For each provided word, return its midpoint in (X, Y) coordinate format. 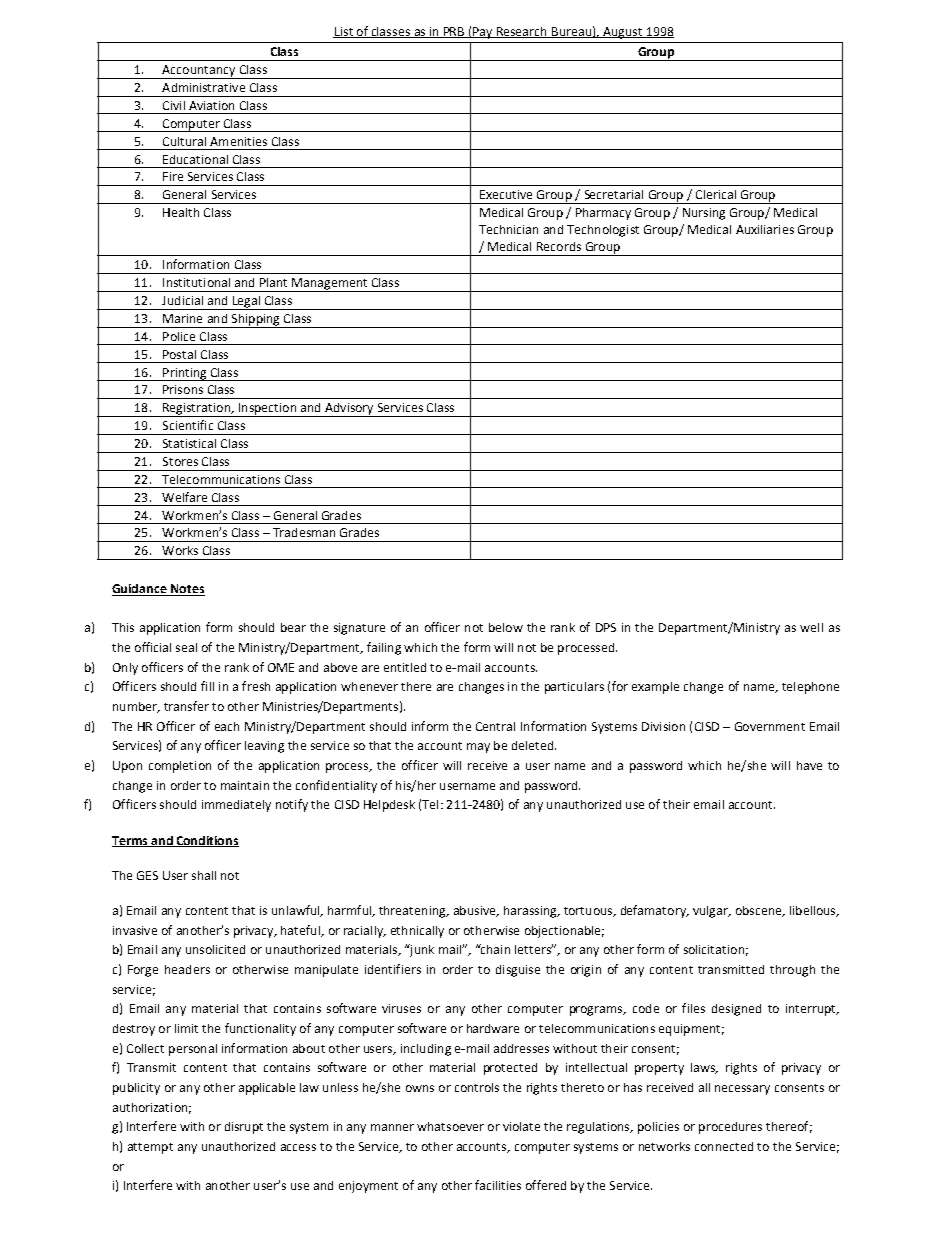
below (506, 627)
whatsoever (450, 1126)
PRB (454, 32)
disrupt (244, 1128)
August (623, 33)
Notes (186, 590)
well (811, 627)
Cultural (184, 141)
